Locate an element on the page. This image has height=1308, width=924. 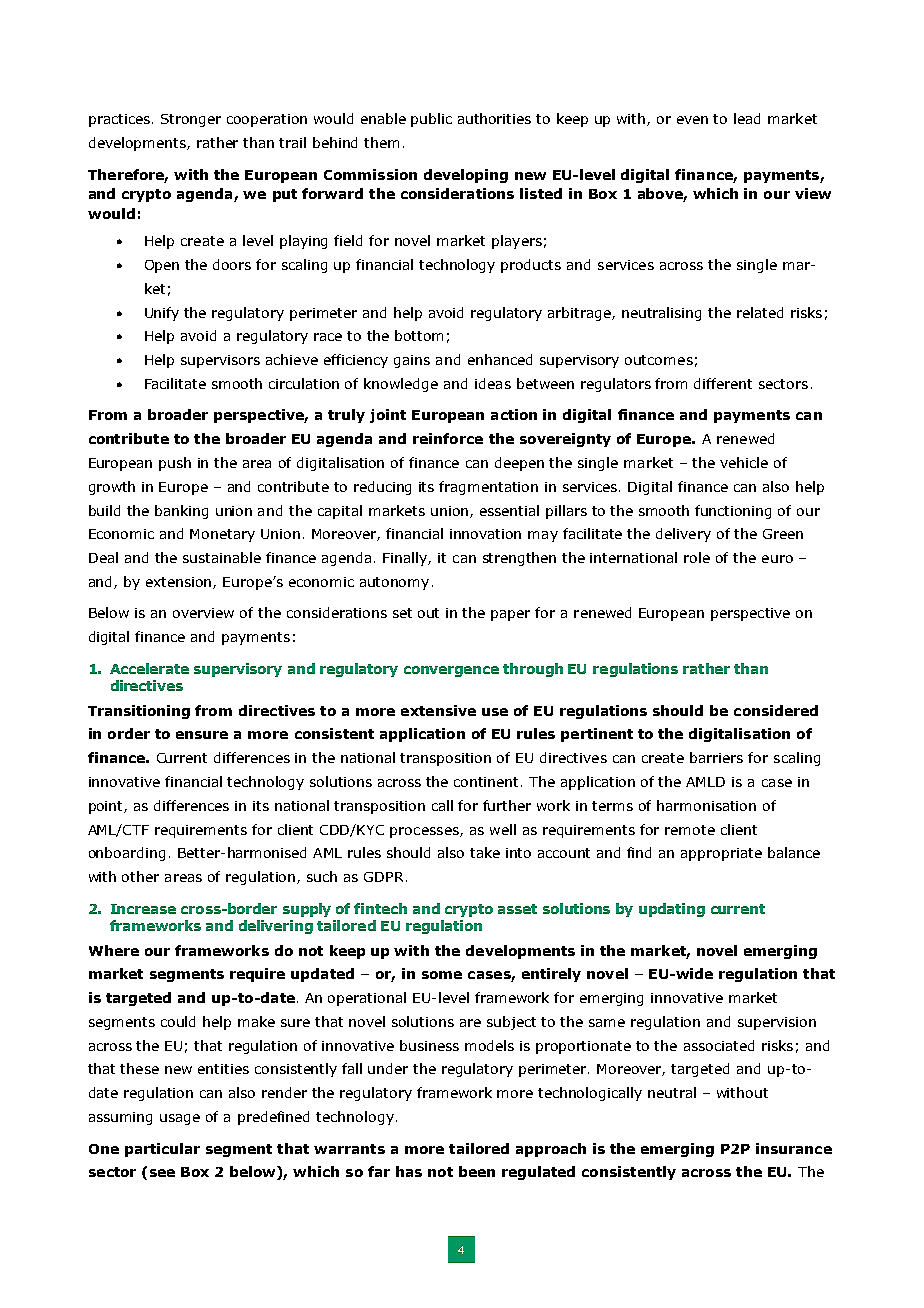
particular is located at coordinates (162, 1150).
